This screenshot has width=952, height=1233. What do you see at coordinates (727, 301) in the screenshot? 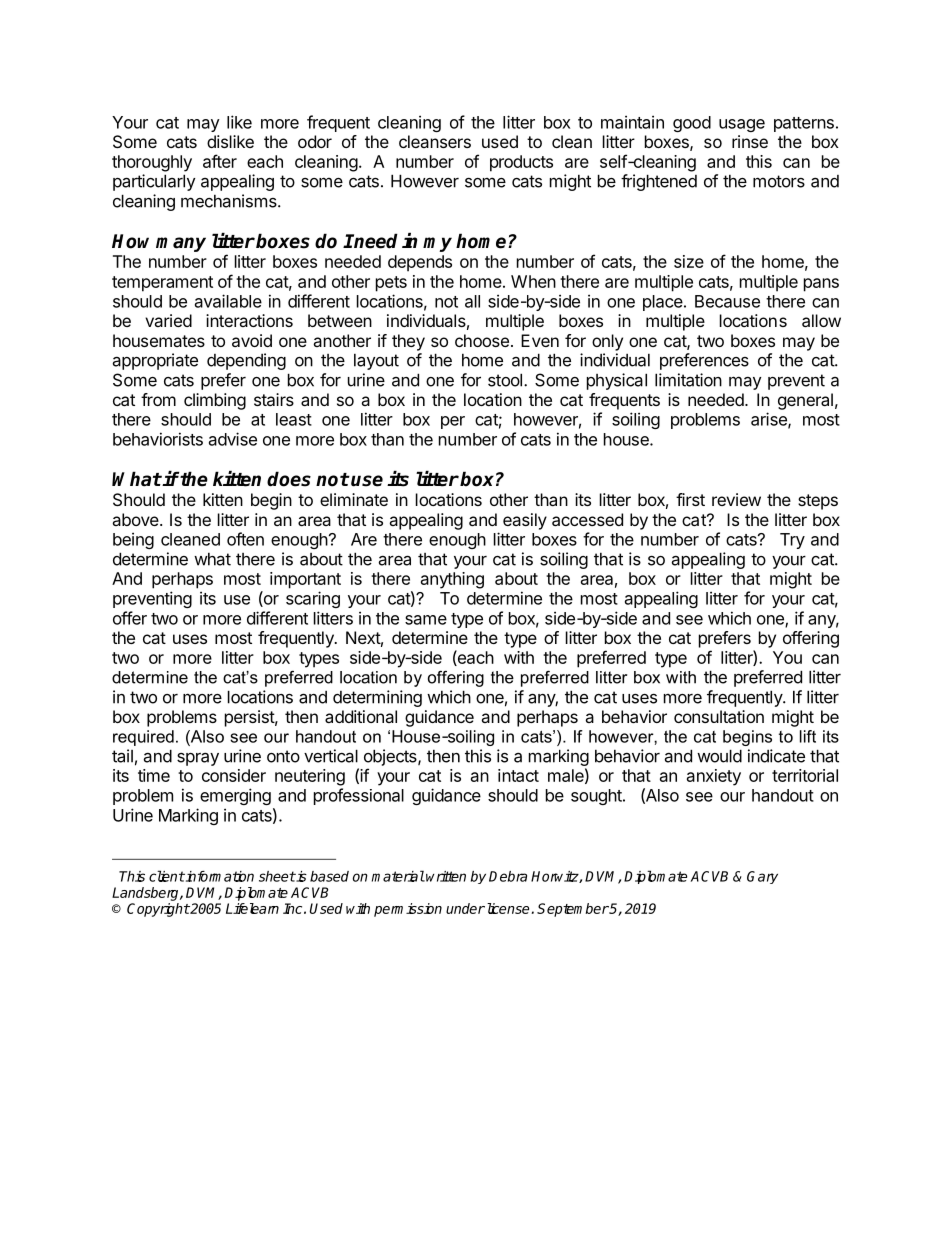
I see `Because` at bounding box center [727, 301].
